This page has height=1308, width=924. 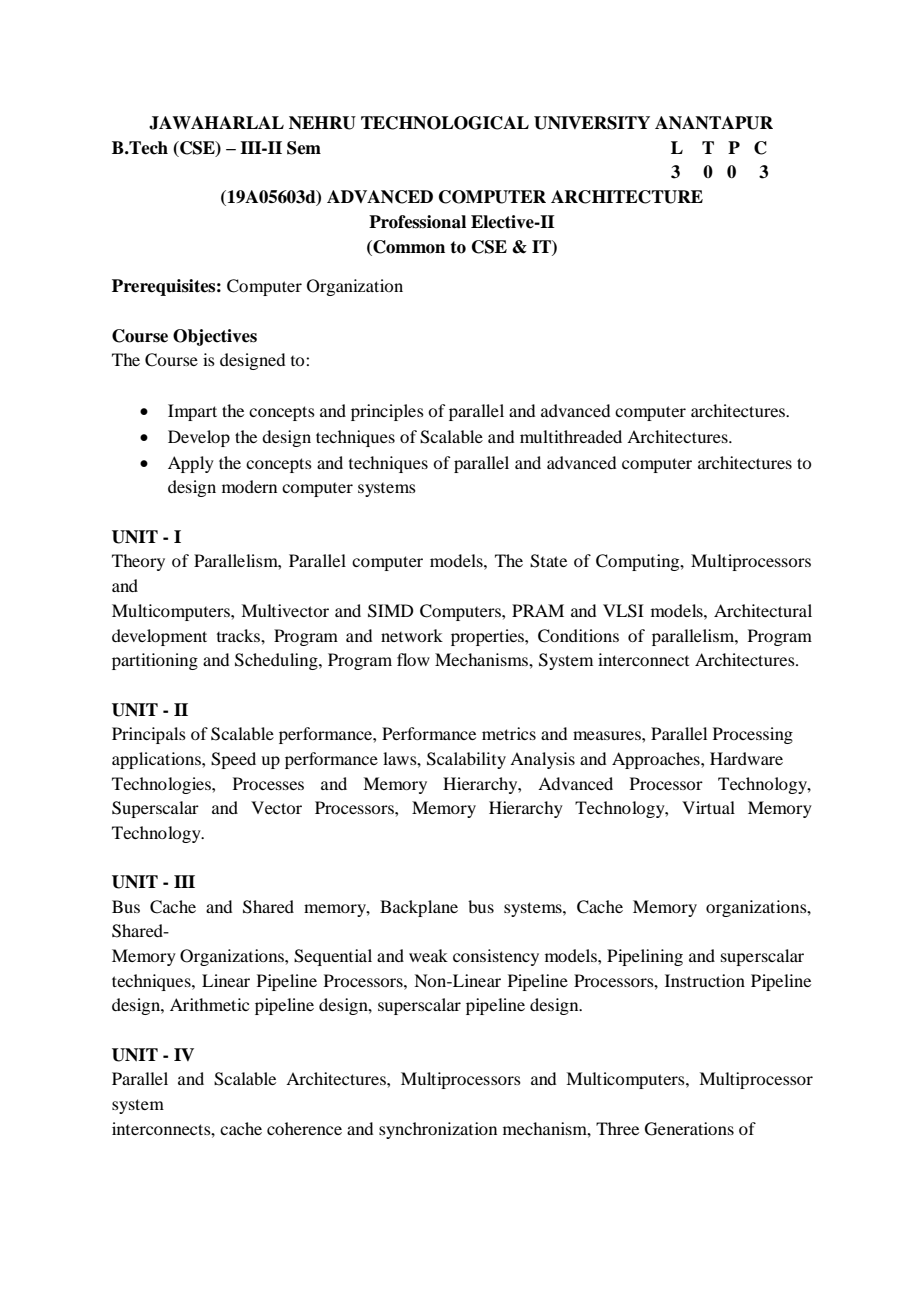 I want to click on properties, so click(x=488, y=637).
